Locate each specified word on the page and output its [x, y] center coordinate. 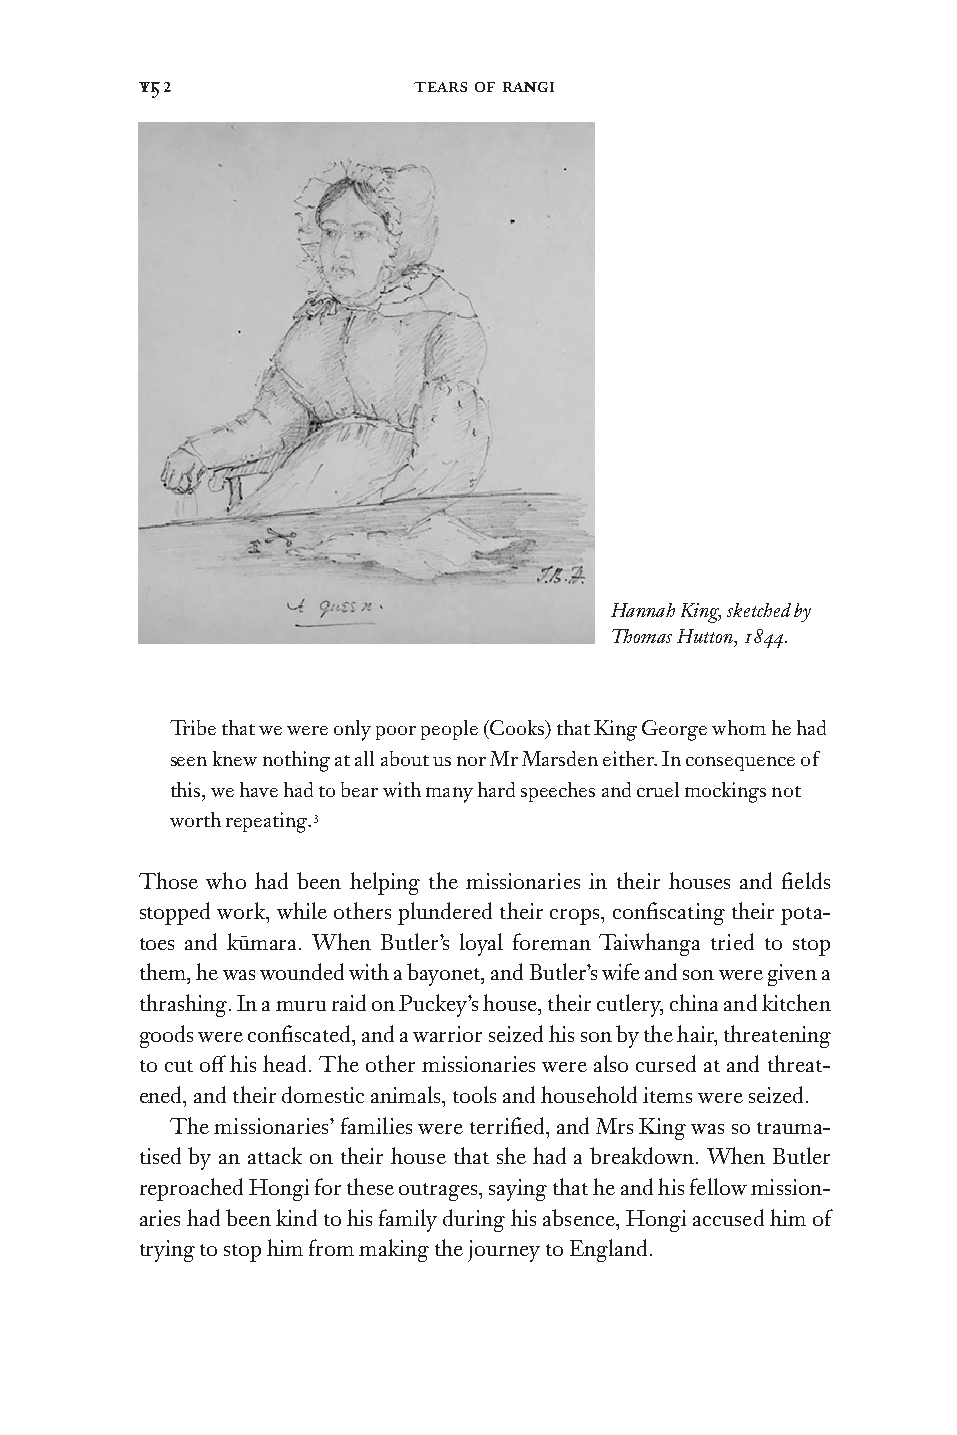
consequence [740, 763]
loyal [481, 944]
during [474, 1220]
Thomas [642, 636]
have [259, 789]
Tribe [193, 727]
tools [474, 1094]
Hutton [706, 636]
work [242, 910]
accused [728, 1217]
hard [496, 789]
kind [296, 1217]
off [213, 1063]
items [667, 1095]
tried [732, 941]
